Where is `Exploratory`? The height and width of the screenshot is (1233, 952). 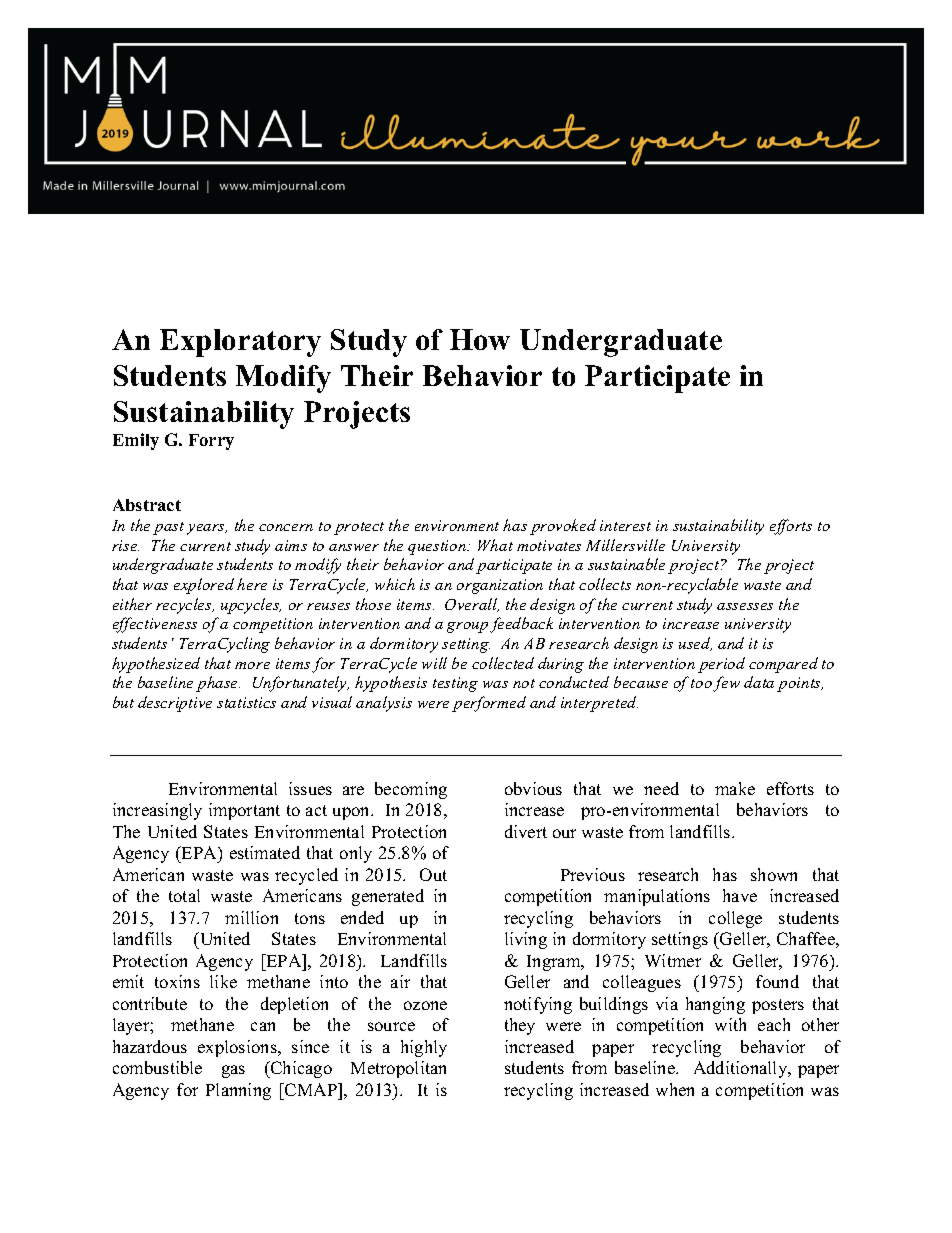
Exploratory is located at coordinates (240, 343).
